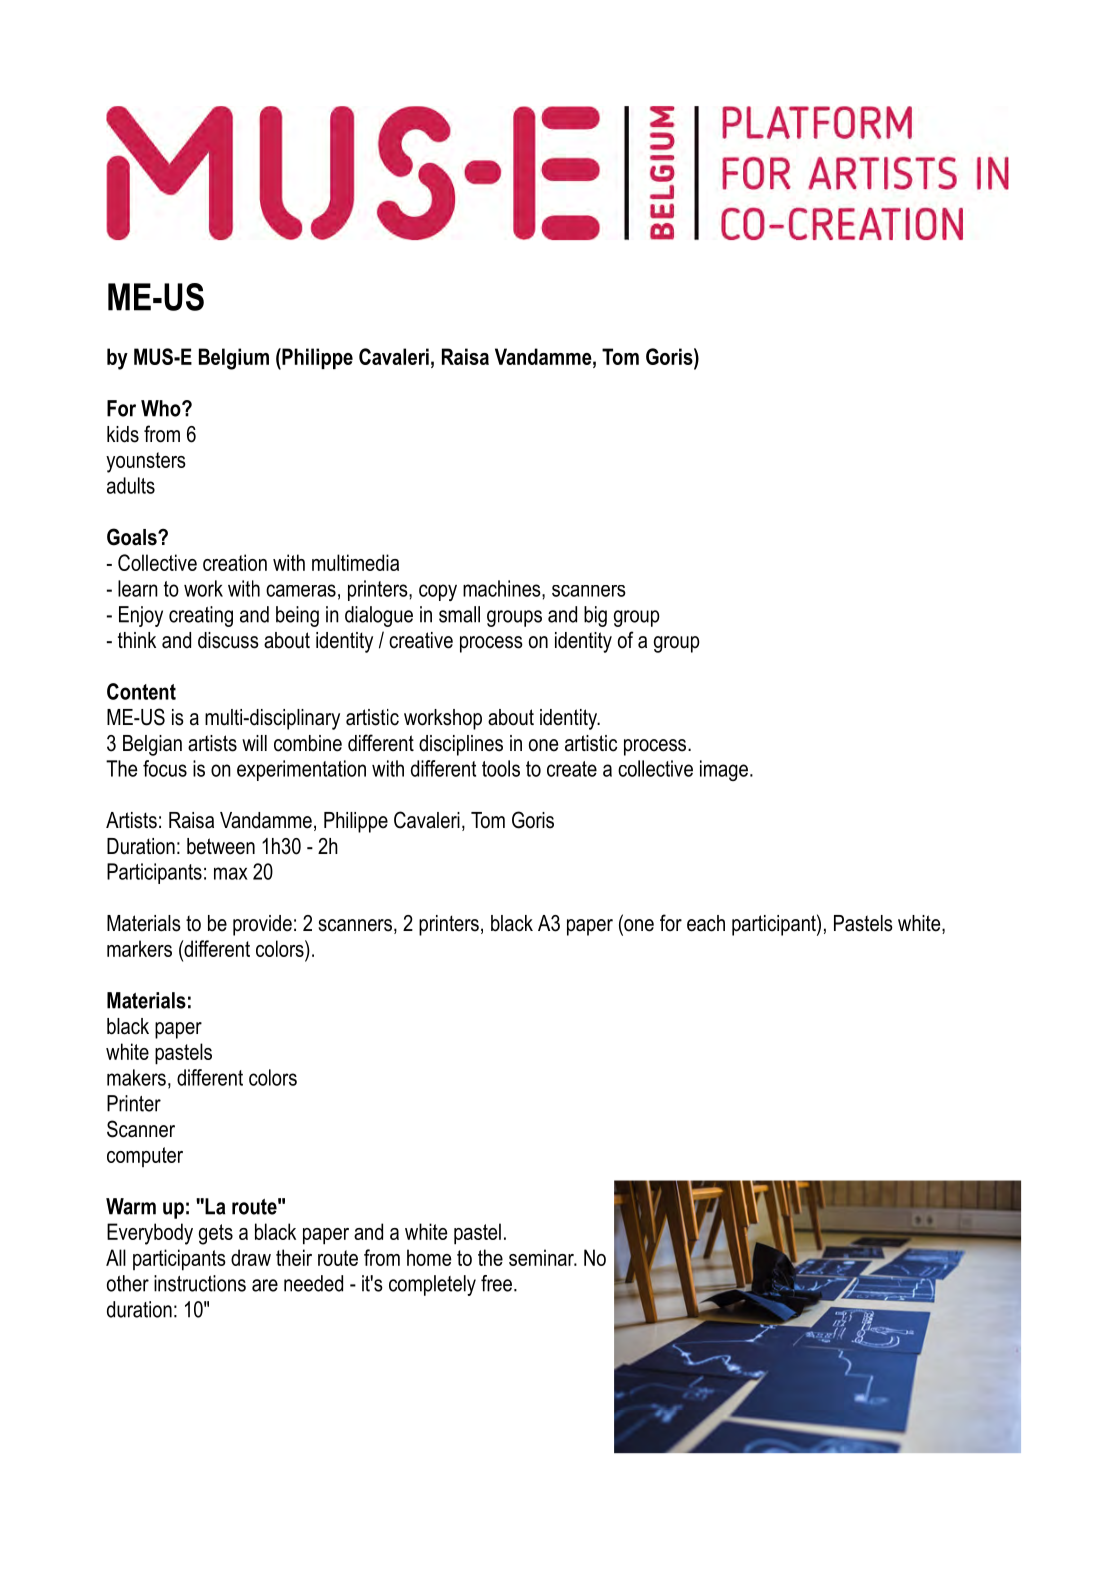 Image resolution: width=1114 pixels, height=1576 pixels. I want to click on big, so click(595, 616).
